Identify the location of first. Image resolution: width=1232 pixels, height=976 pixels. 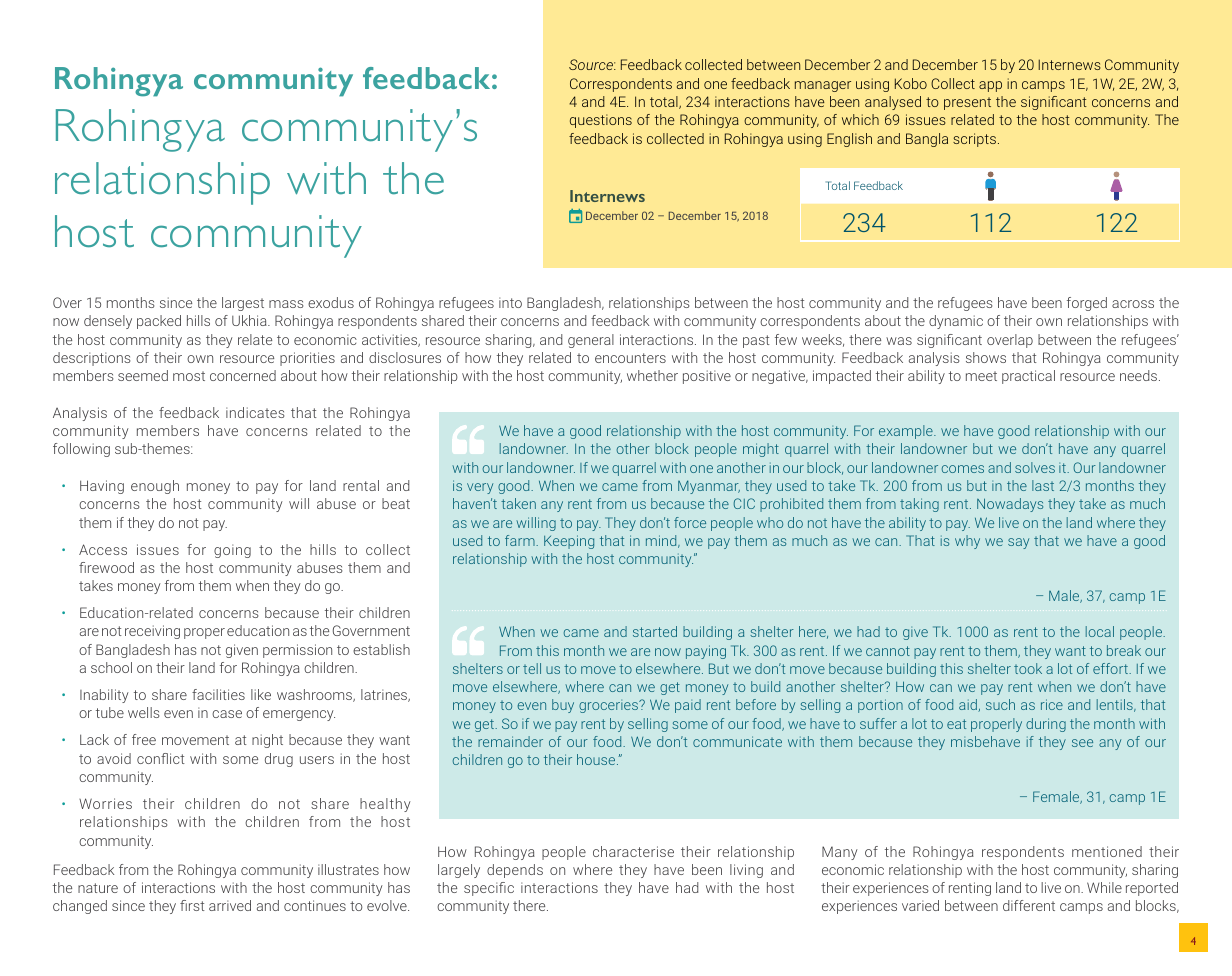
(192, 905).
